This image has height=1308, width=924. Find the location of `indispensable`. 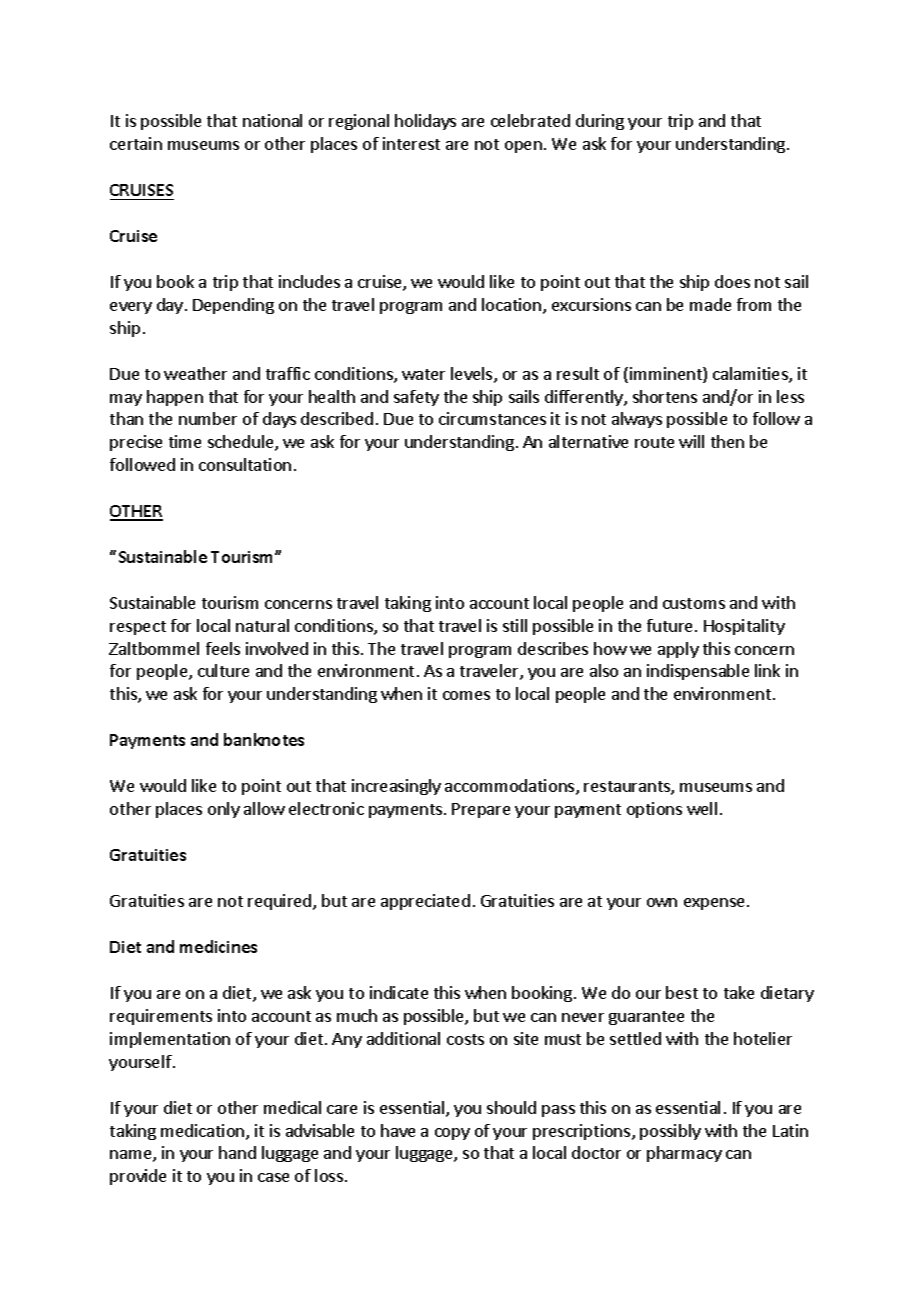

indispensable is located at coordinates (698, 672).
